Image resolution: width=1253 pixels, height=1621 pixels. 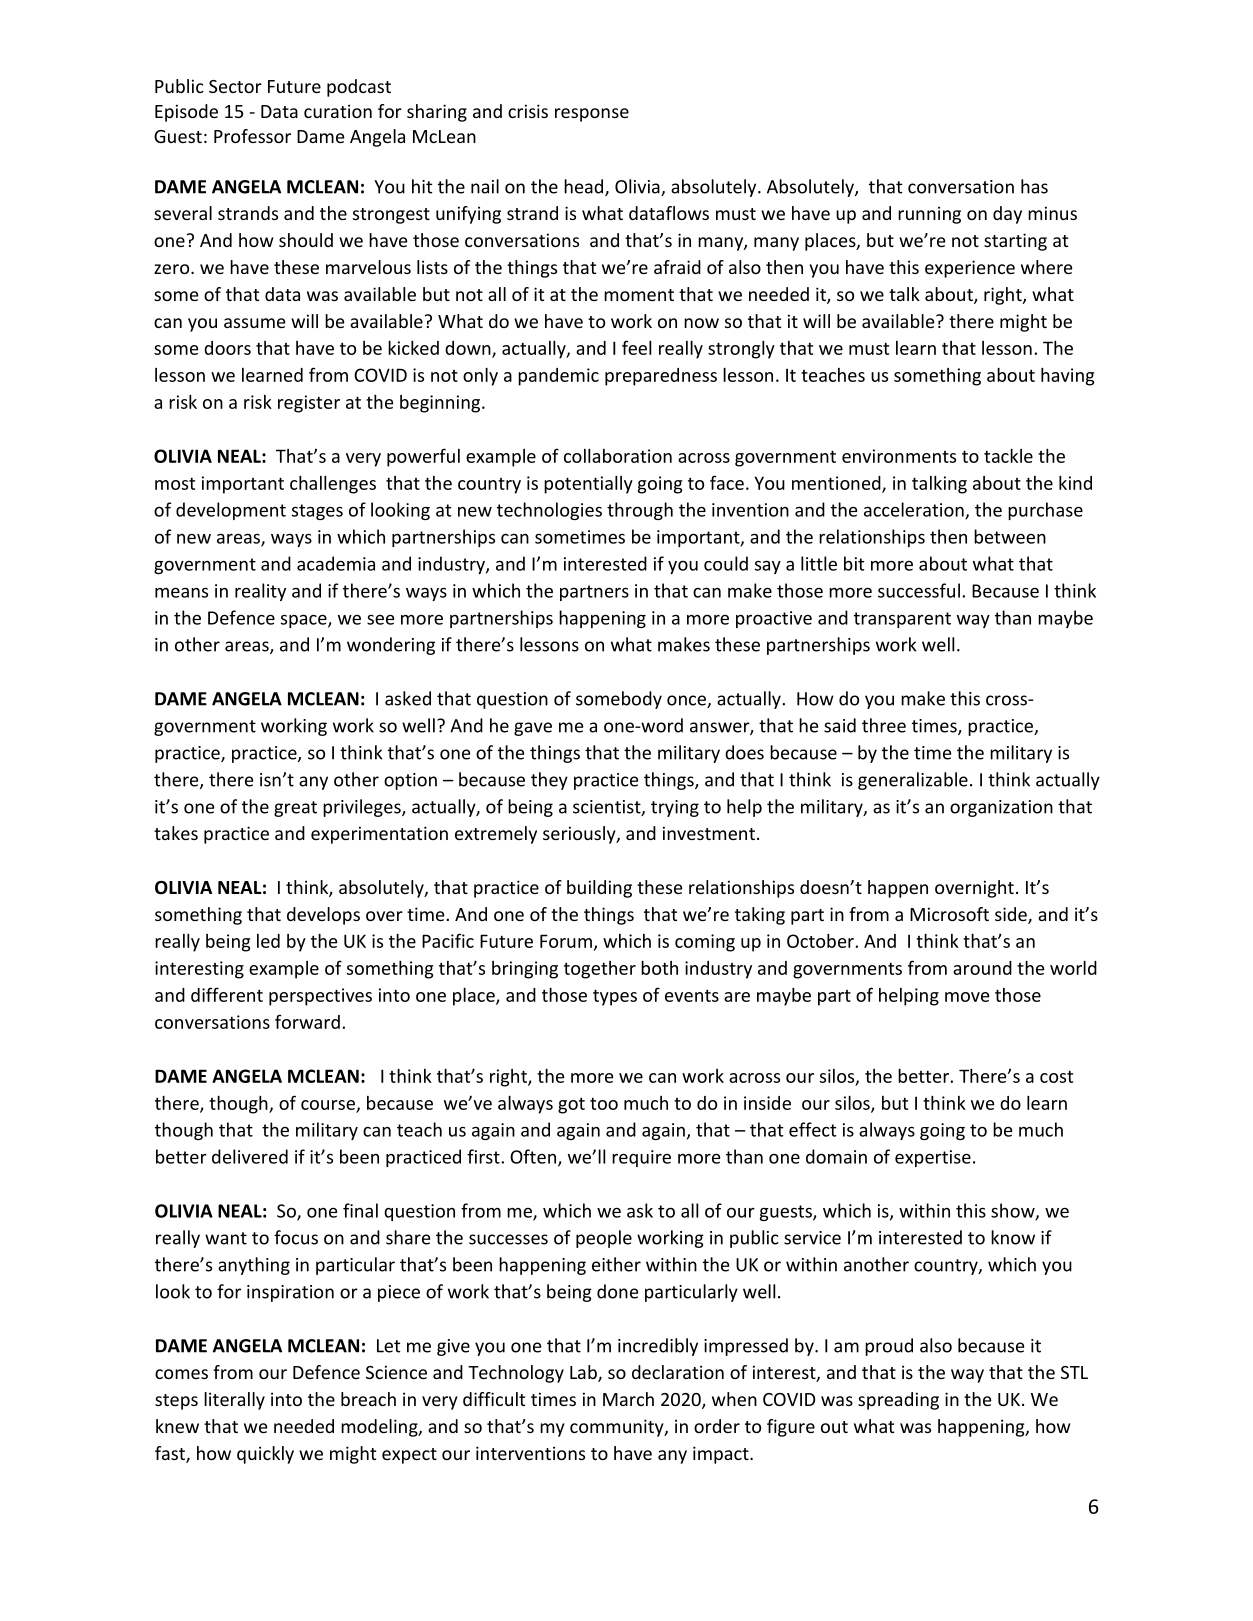 I want to click on response, so click(x=592, y=115).
